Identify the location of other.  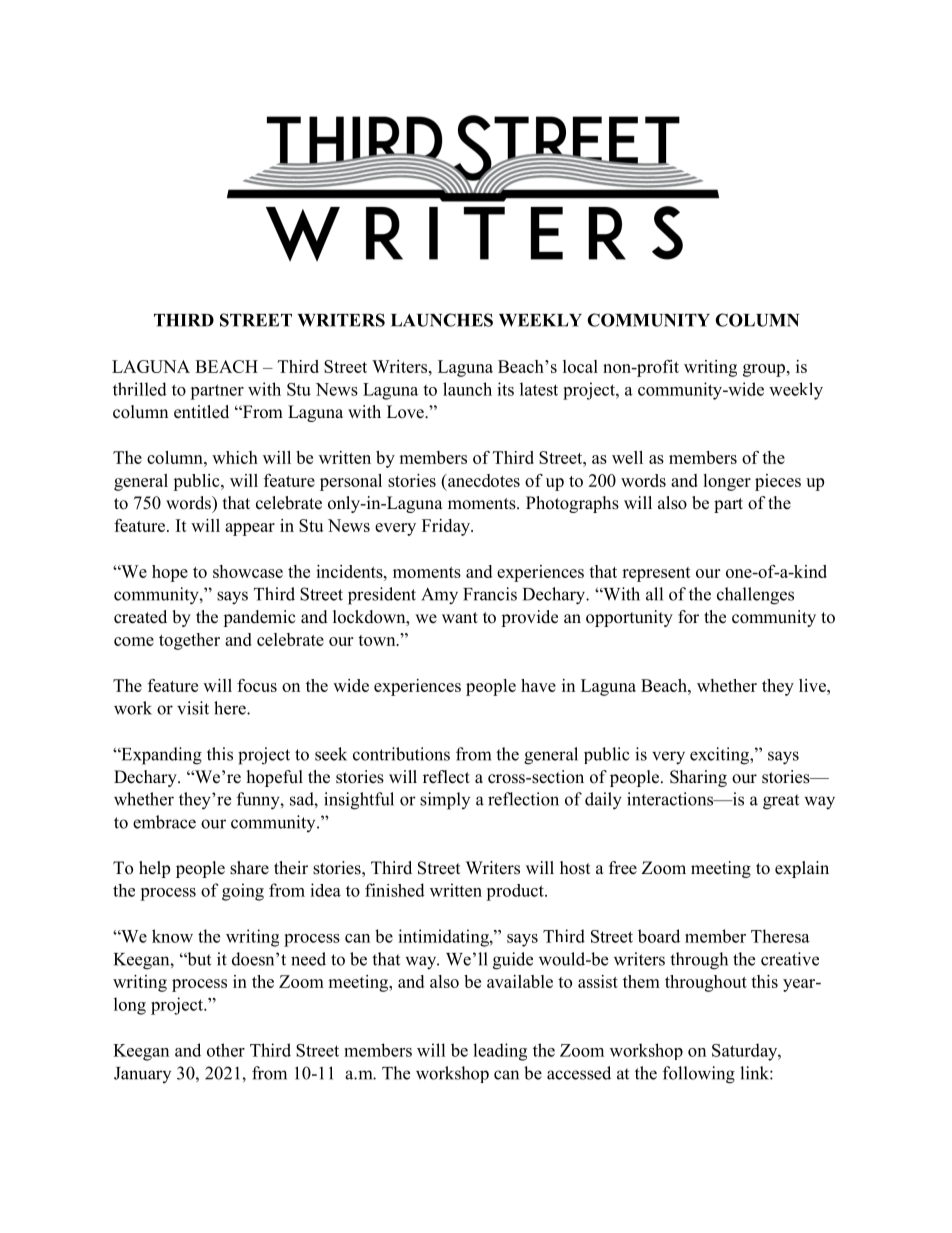
(226, 1050).
